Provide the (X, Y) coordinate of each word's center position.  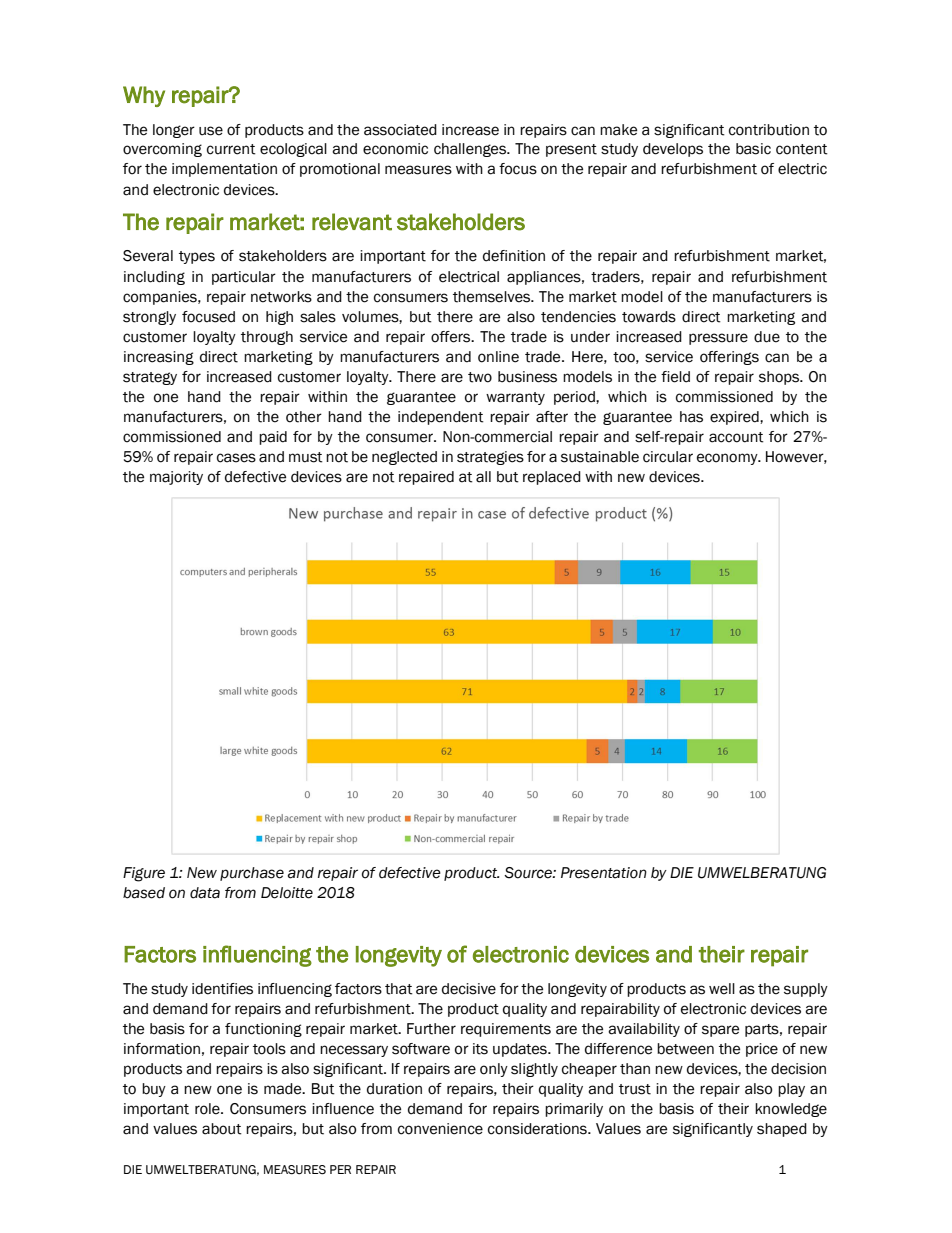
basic (753, 149)
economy (728, 459)
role (208, 1109)
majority (176, 478)
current (231, 149)
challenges (471, 150)
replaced (552, 478)
